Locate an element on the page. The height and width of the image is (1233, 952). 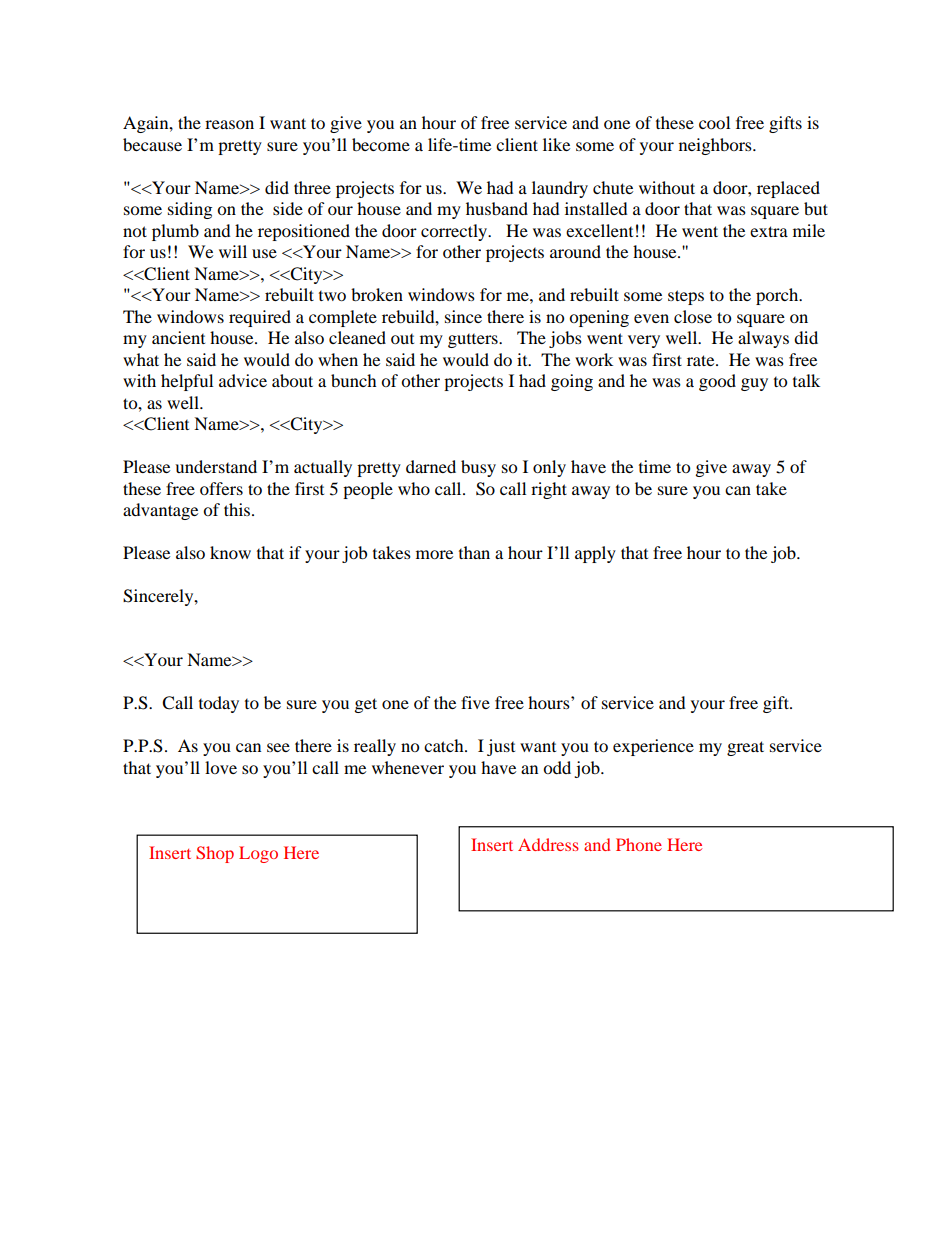
than is located at coordinates (474, 552).
